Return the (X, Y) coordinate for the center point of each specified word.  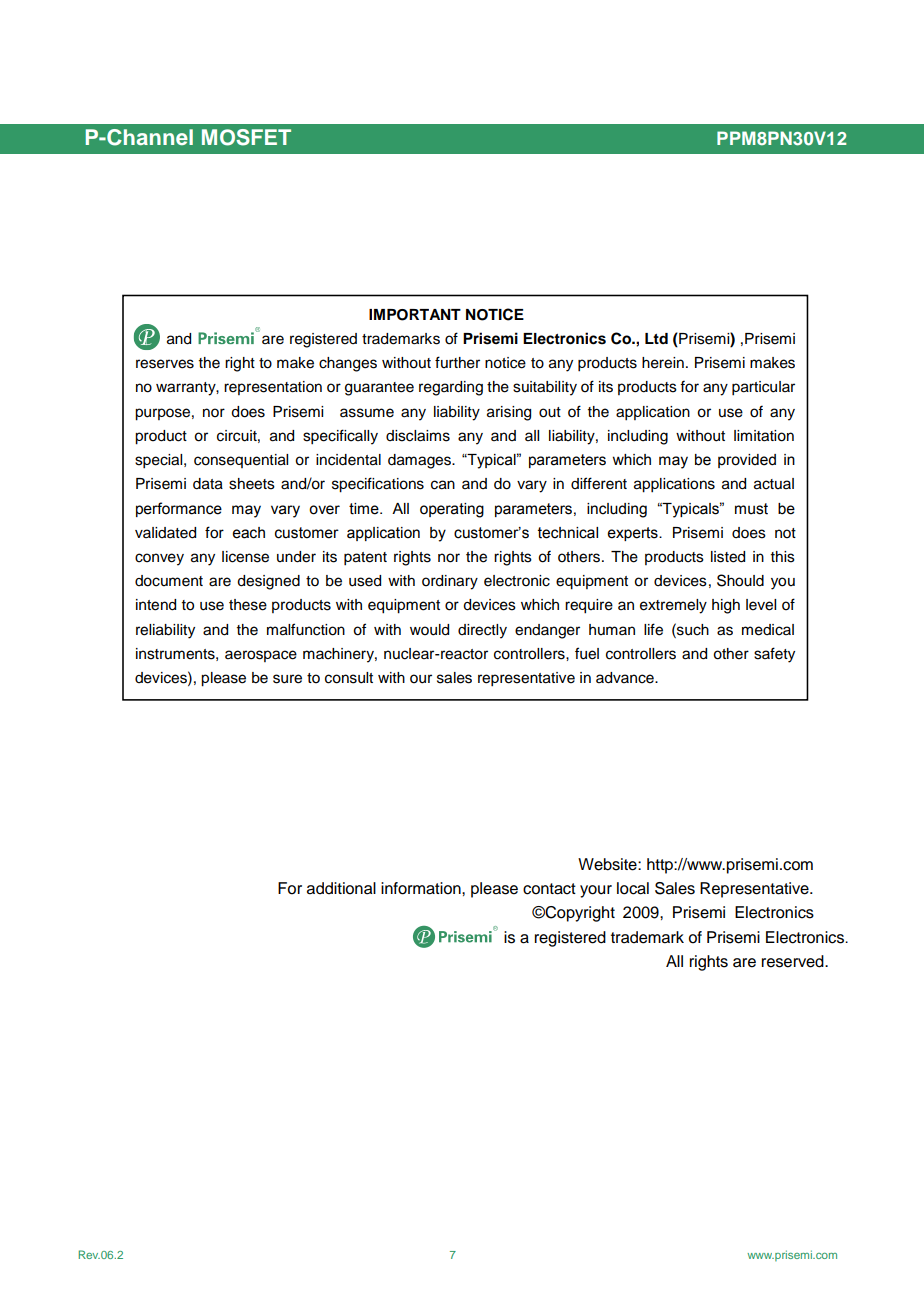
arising (509, 413)
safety (774, 655)
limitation (764, 436)
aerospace (261, 656)
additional (341, 888)
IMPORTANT (415, 315)
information (422, 888)
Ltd (656, 338)
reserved (794, 961)
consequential (241, 461)
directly (482, 631)
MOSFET (246, 137)
